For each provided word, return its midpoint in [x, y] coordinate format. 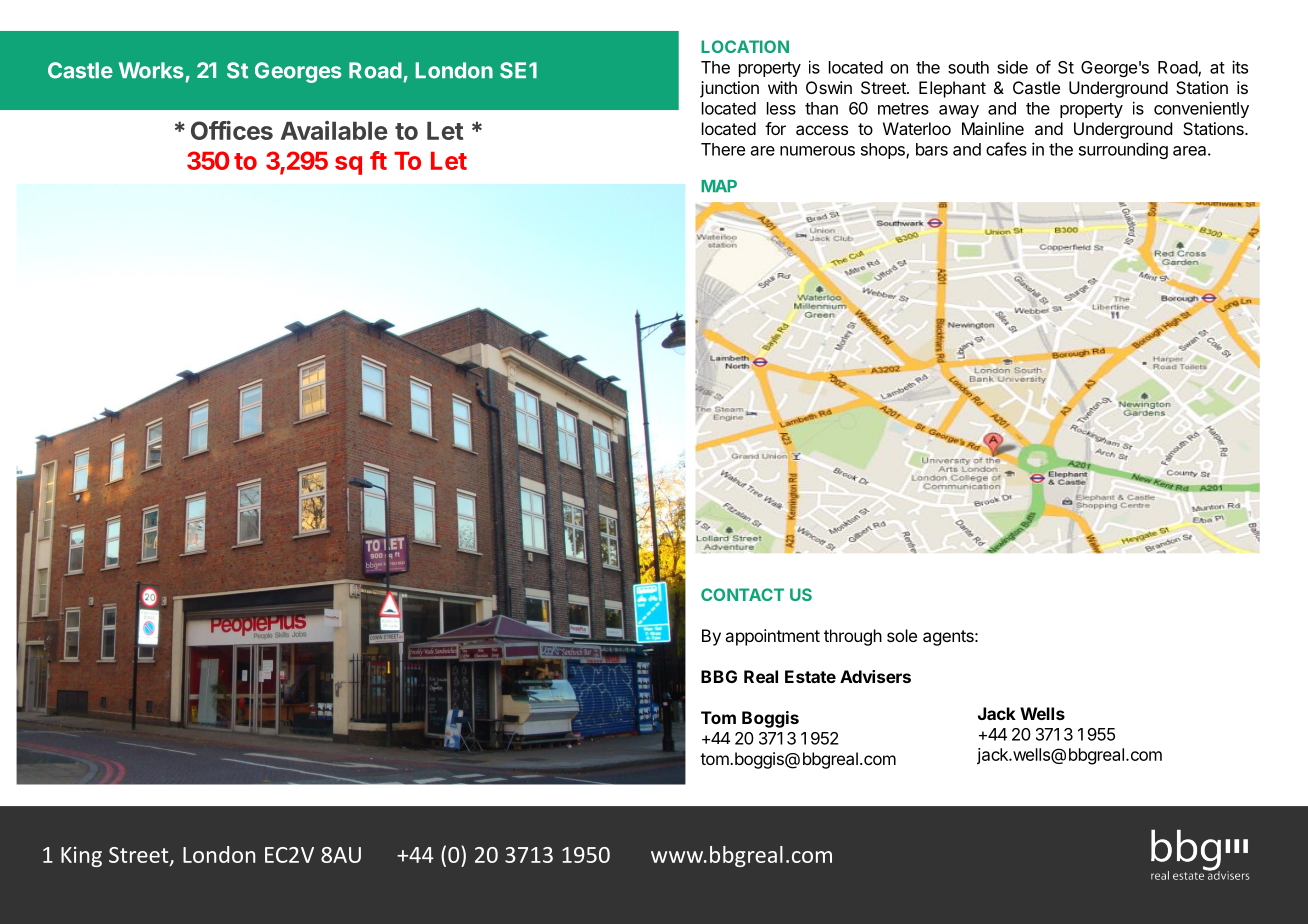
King [81, 857]
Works [151, 70]
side [1012, 67]
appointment [772, 637]
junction [729, 89]
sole [902, 635]
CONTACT [742, 594]
